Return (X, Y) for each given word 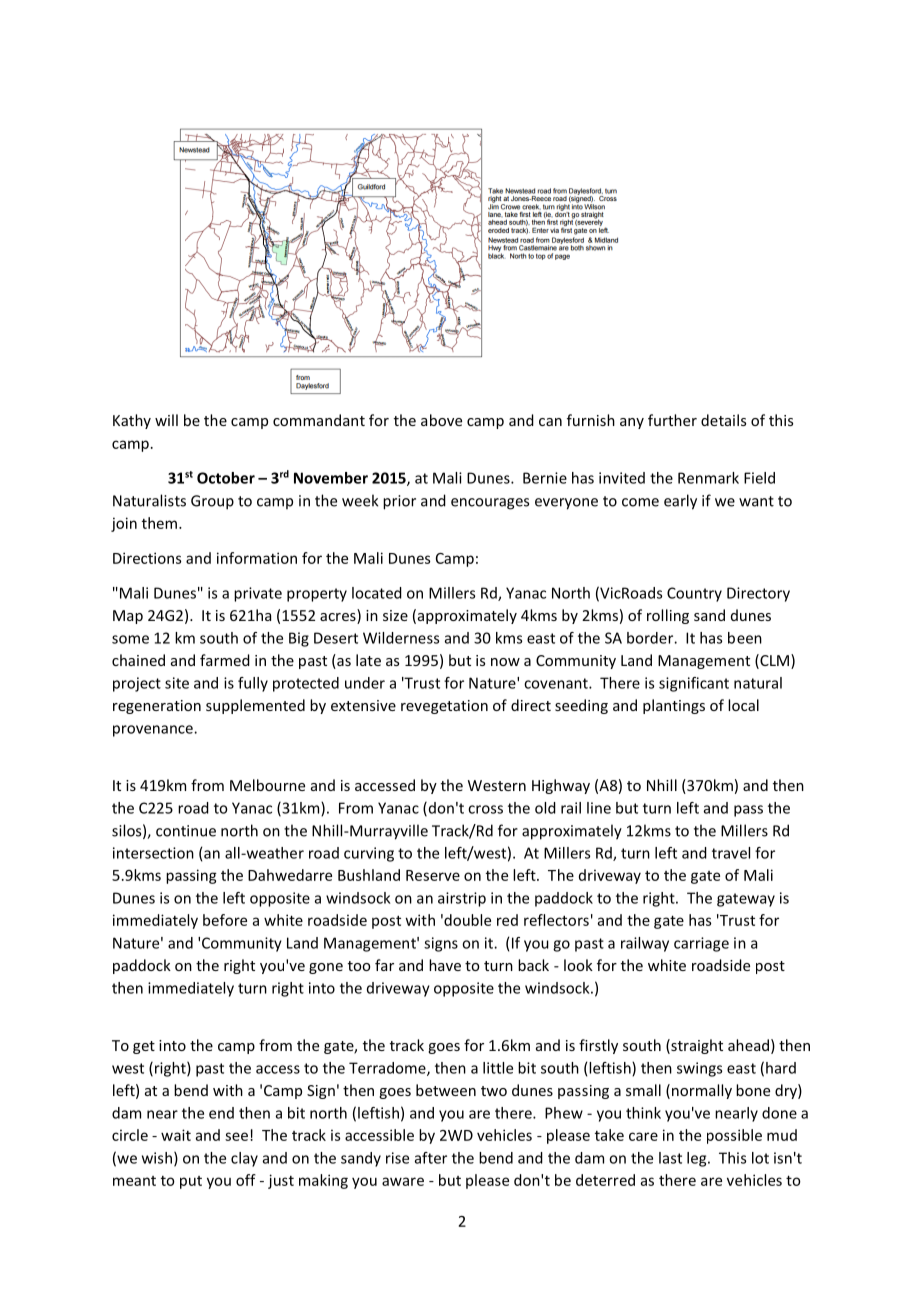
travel (731, 853)
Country (694, 594)
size (395, 615)
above (441, 420)
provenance (154, 731)
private (258, 594)
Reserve (433, 875)
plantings (674, 706)
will (166, 420)
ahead (748, 1045)
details (723, 420)
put (191, 1182)
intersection (153, 853)
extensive (363, 705)
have (445, 965)
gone (326, 968)
